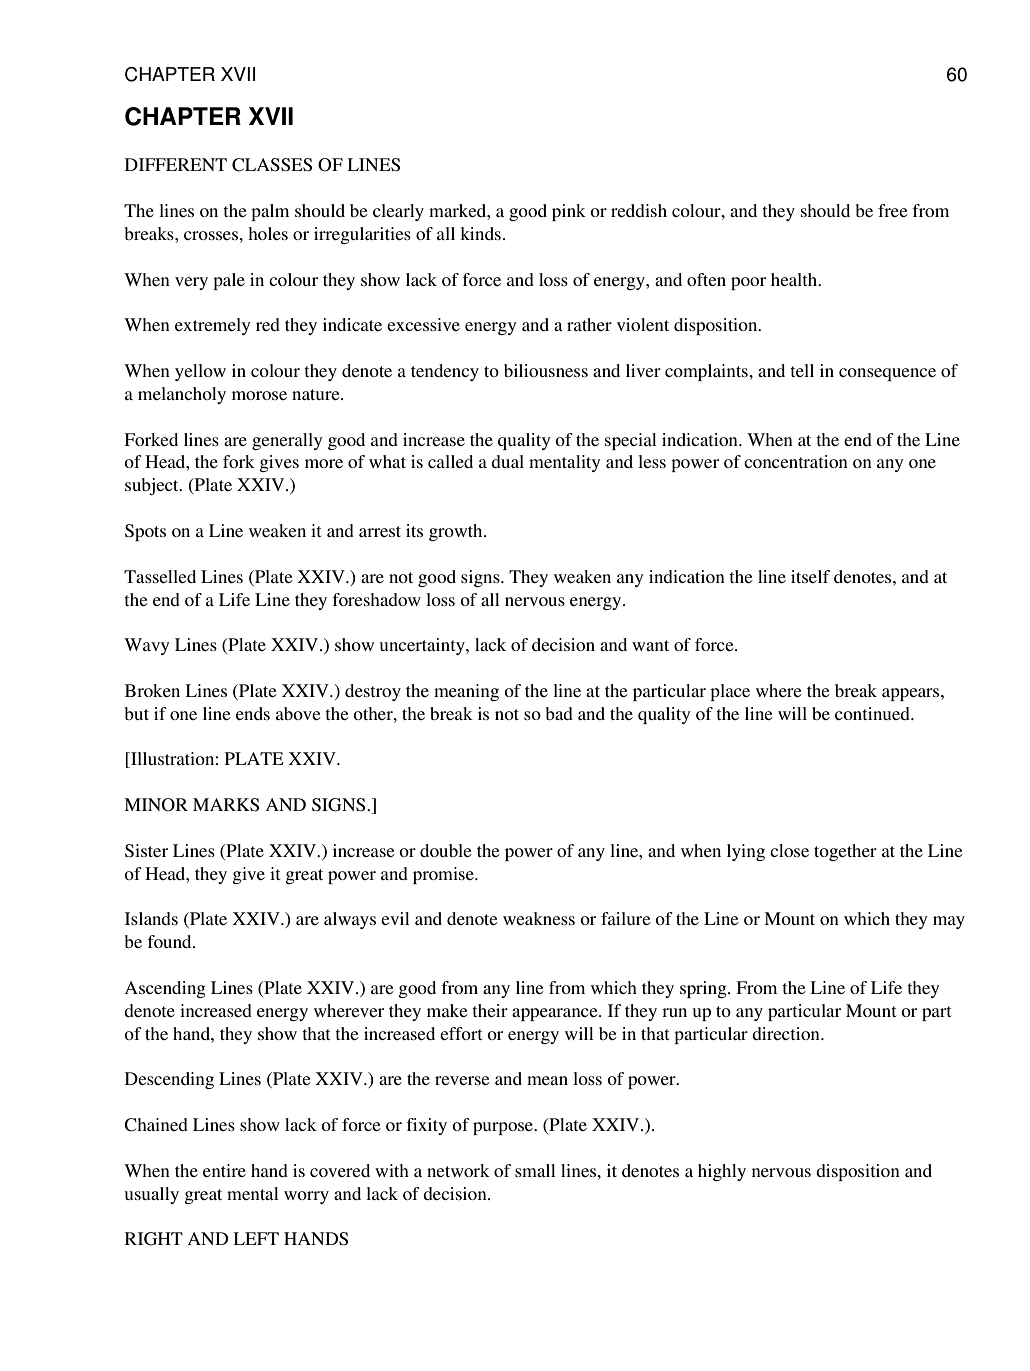 This screenshot has width=1030, height=1371. I want to click on weakness, so click(539, 918).
